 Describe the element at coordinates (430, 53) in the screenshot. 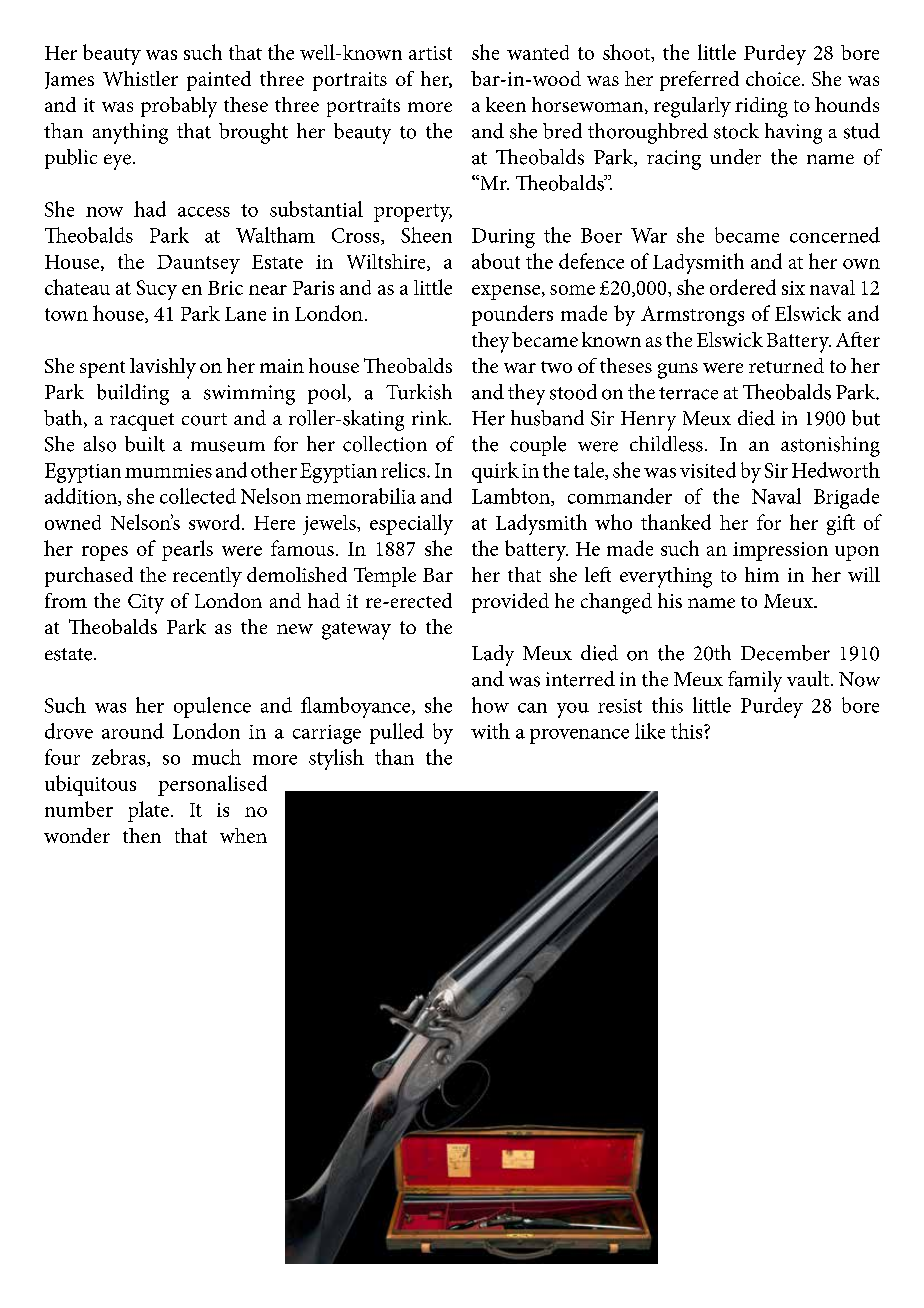

I see `artist` at that location.
